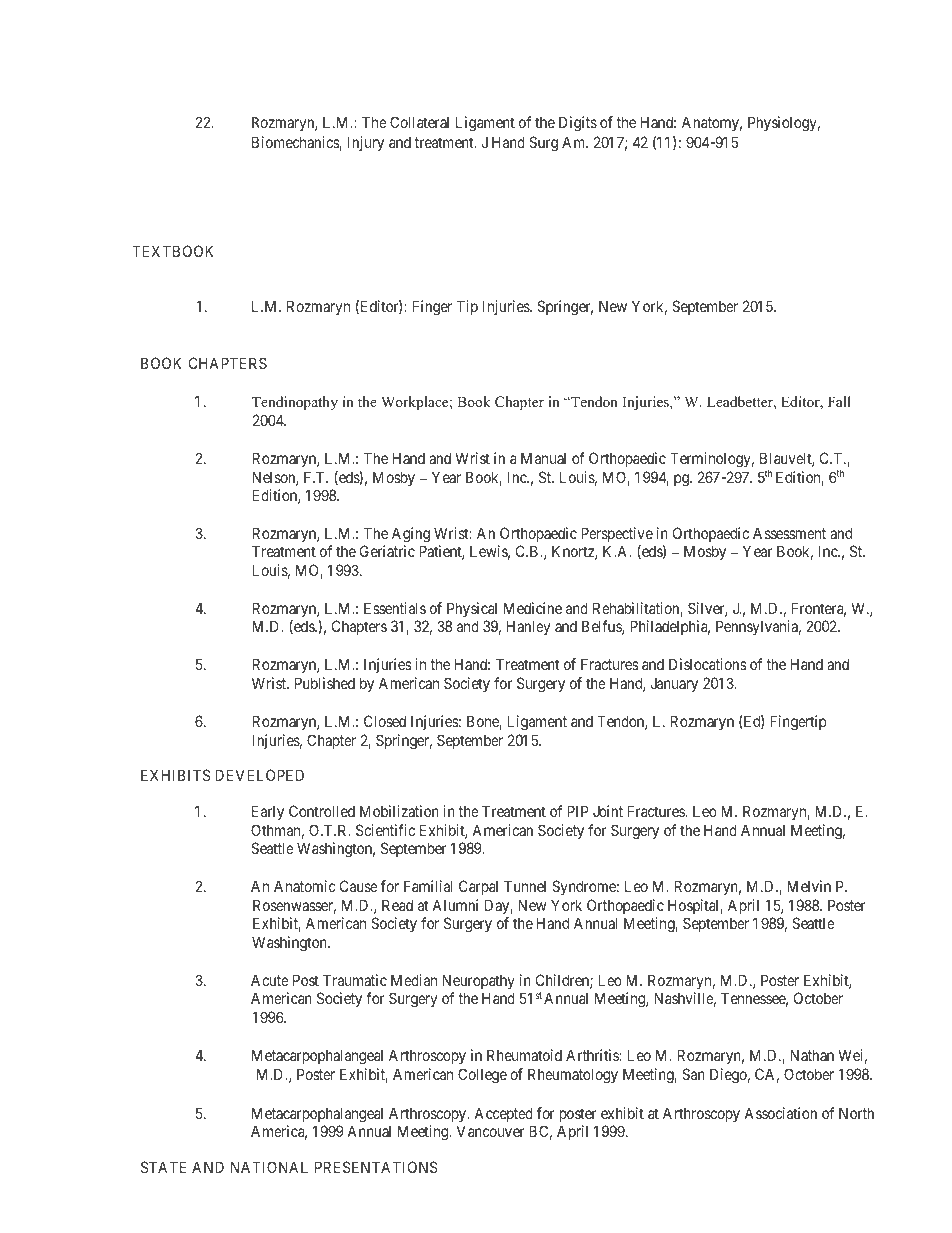  I want to click on Fall, so click(839, 401).
